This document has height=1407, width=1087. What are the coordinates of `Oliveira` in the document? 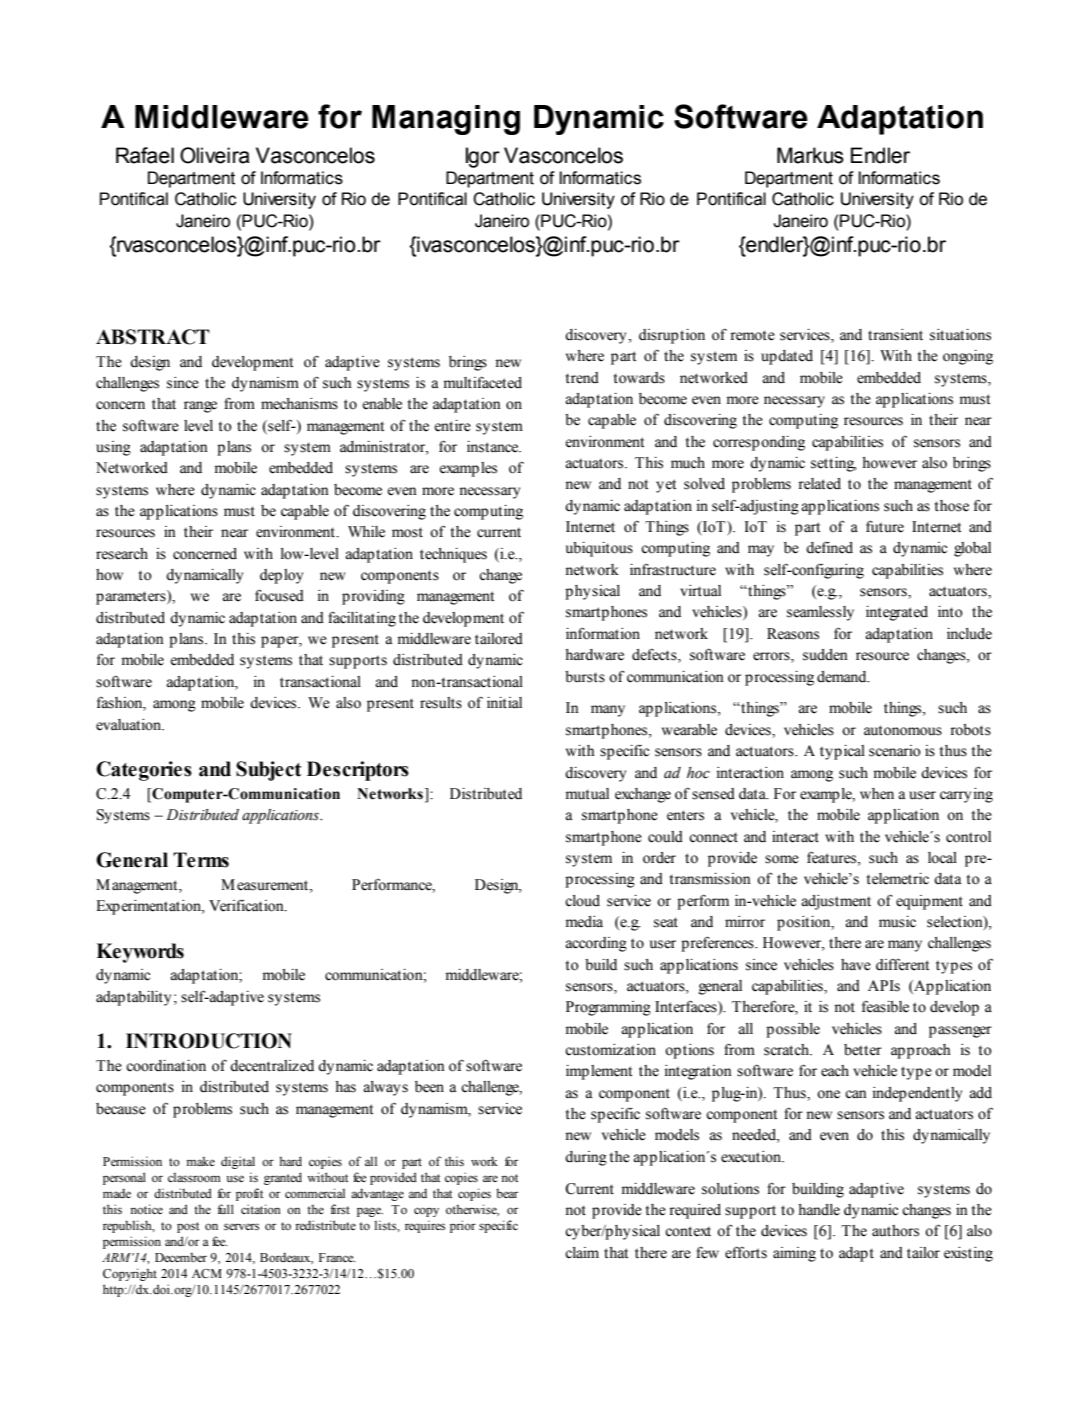 It's located at (215, 155).
